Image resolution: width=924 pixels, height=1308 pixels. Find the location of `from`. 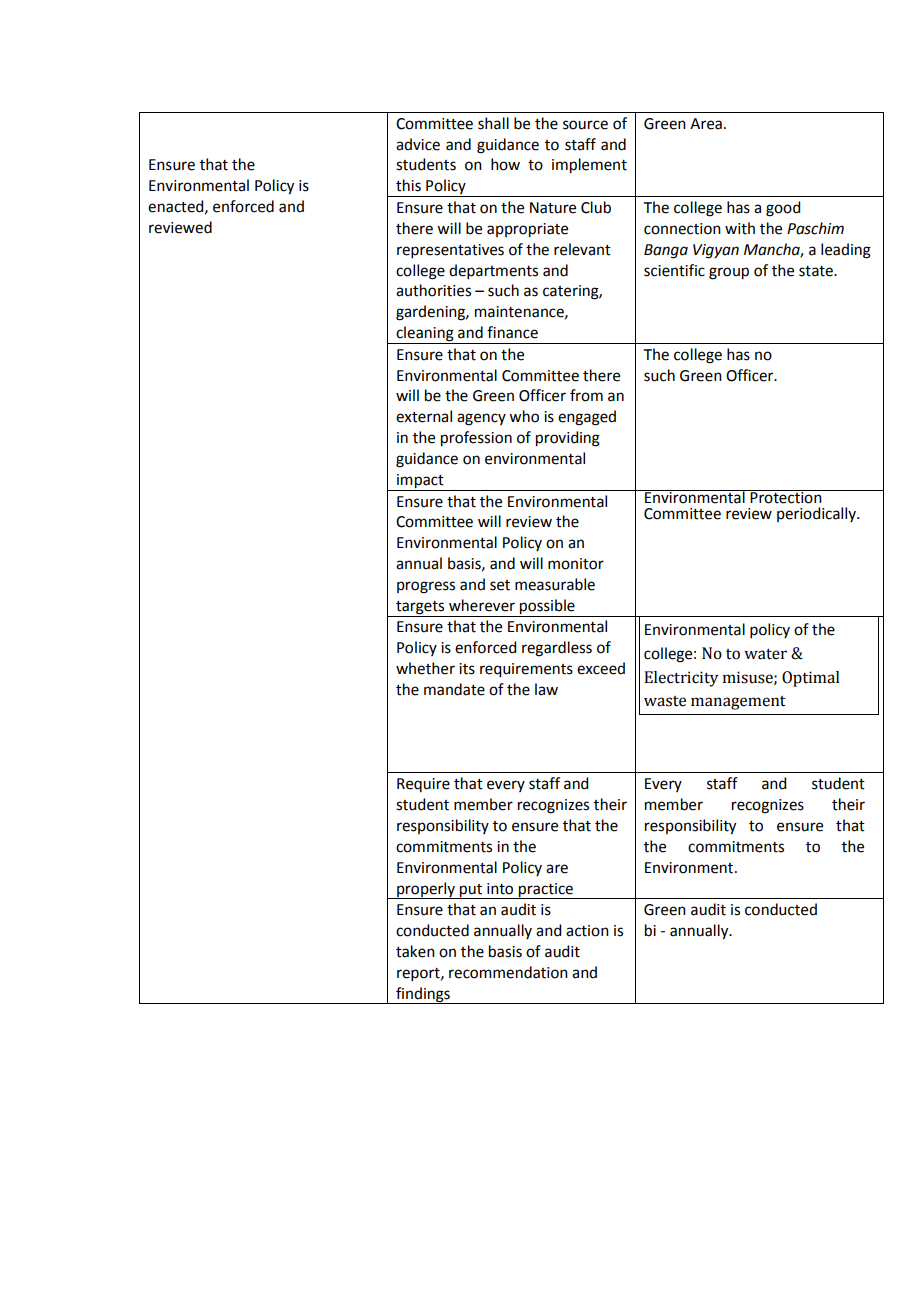

from is located at coordinates (586, 395).
